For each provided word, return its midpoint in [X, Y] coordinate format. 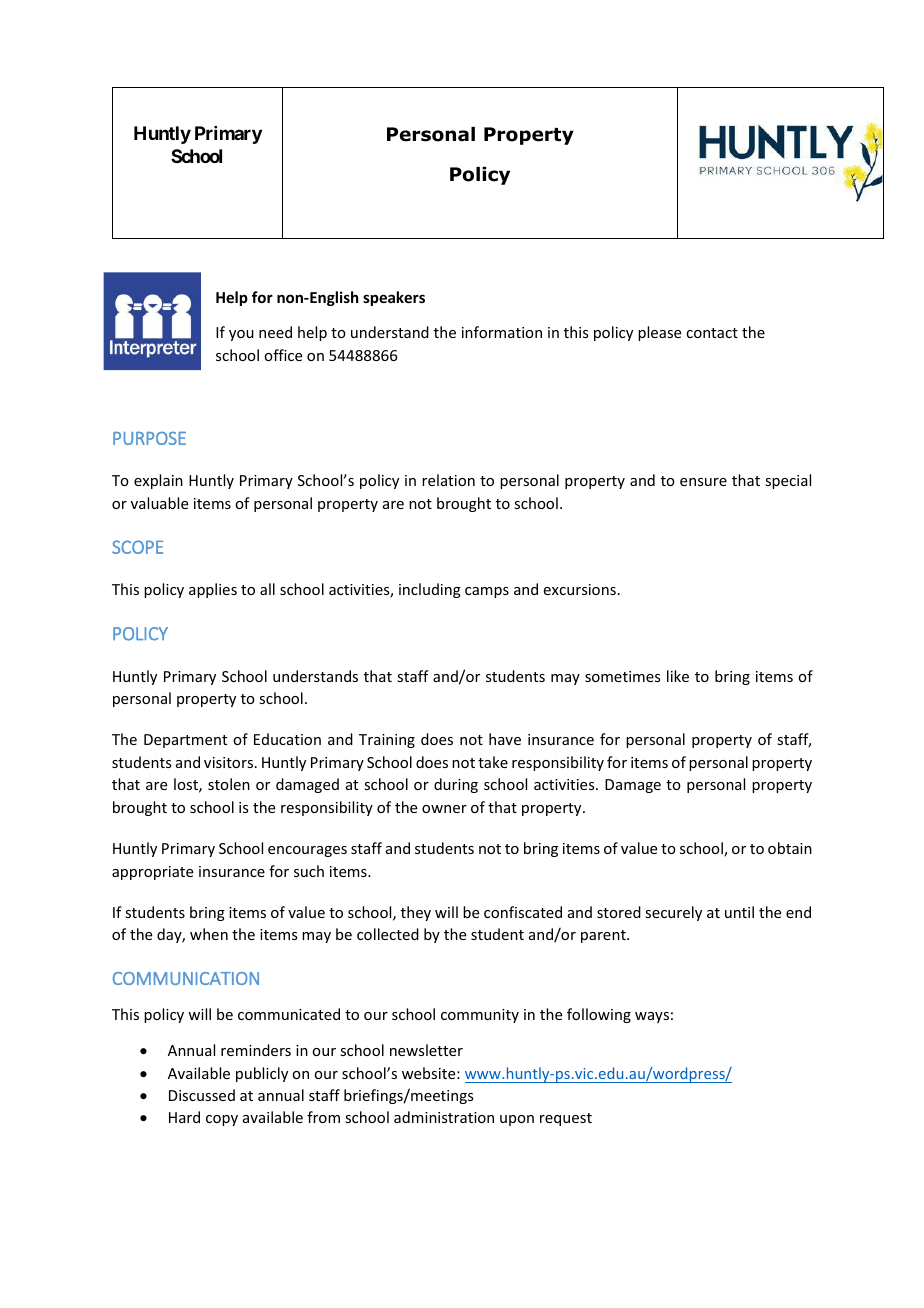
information [502, 332]
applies [213, 590]
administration [444, 1117]
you [241, 335]
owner [444, 809]
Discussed [202, 1095]
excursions [580, 589]
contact [712, 333]
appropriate [152, 873]
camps [487, 592]
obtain [790, 848]
